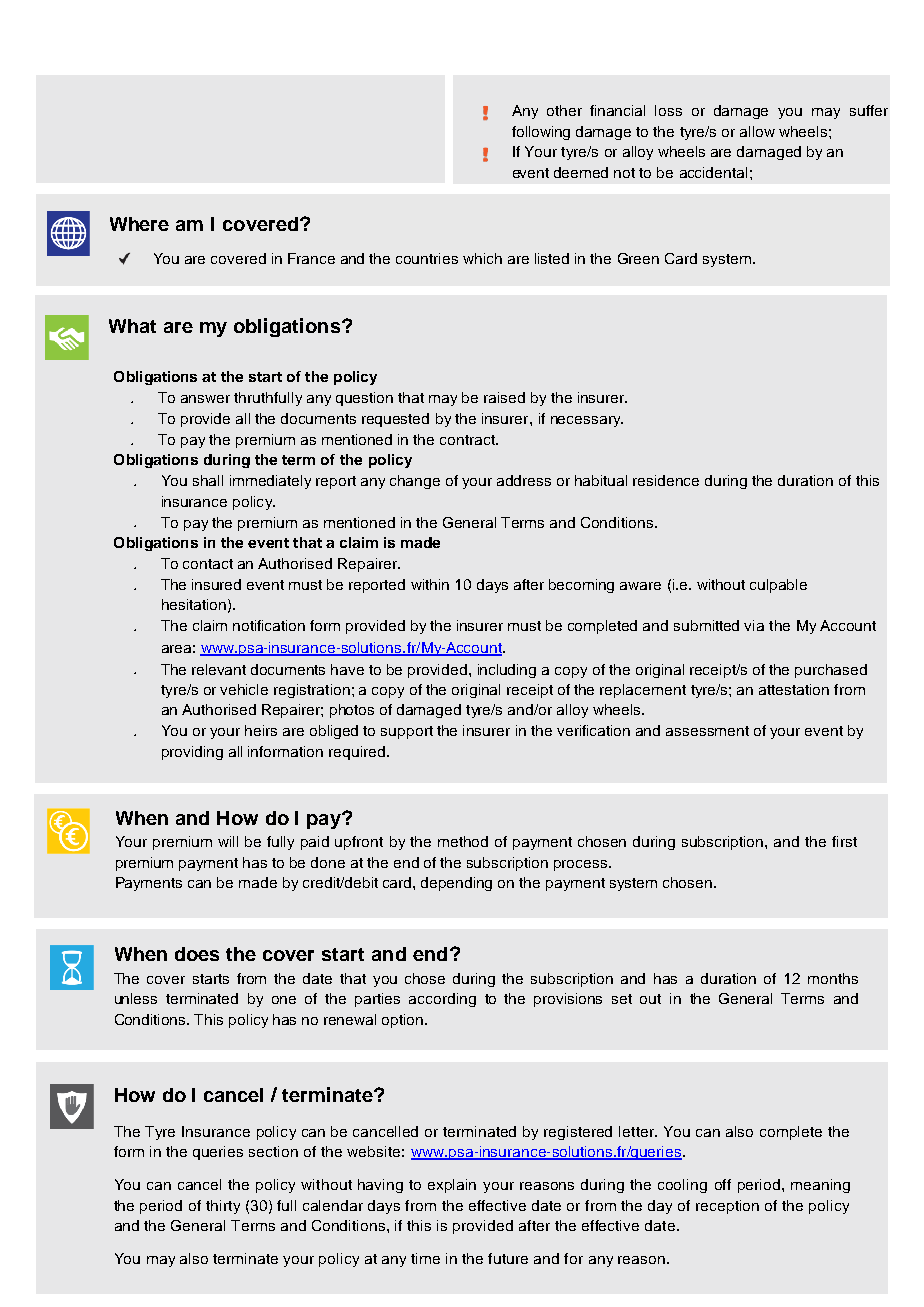  I want to click on reception, so click(727, 1207).
